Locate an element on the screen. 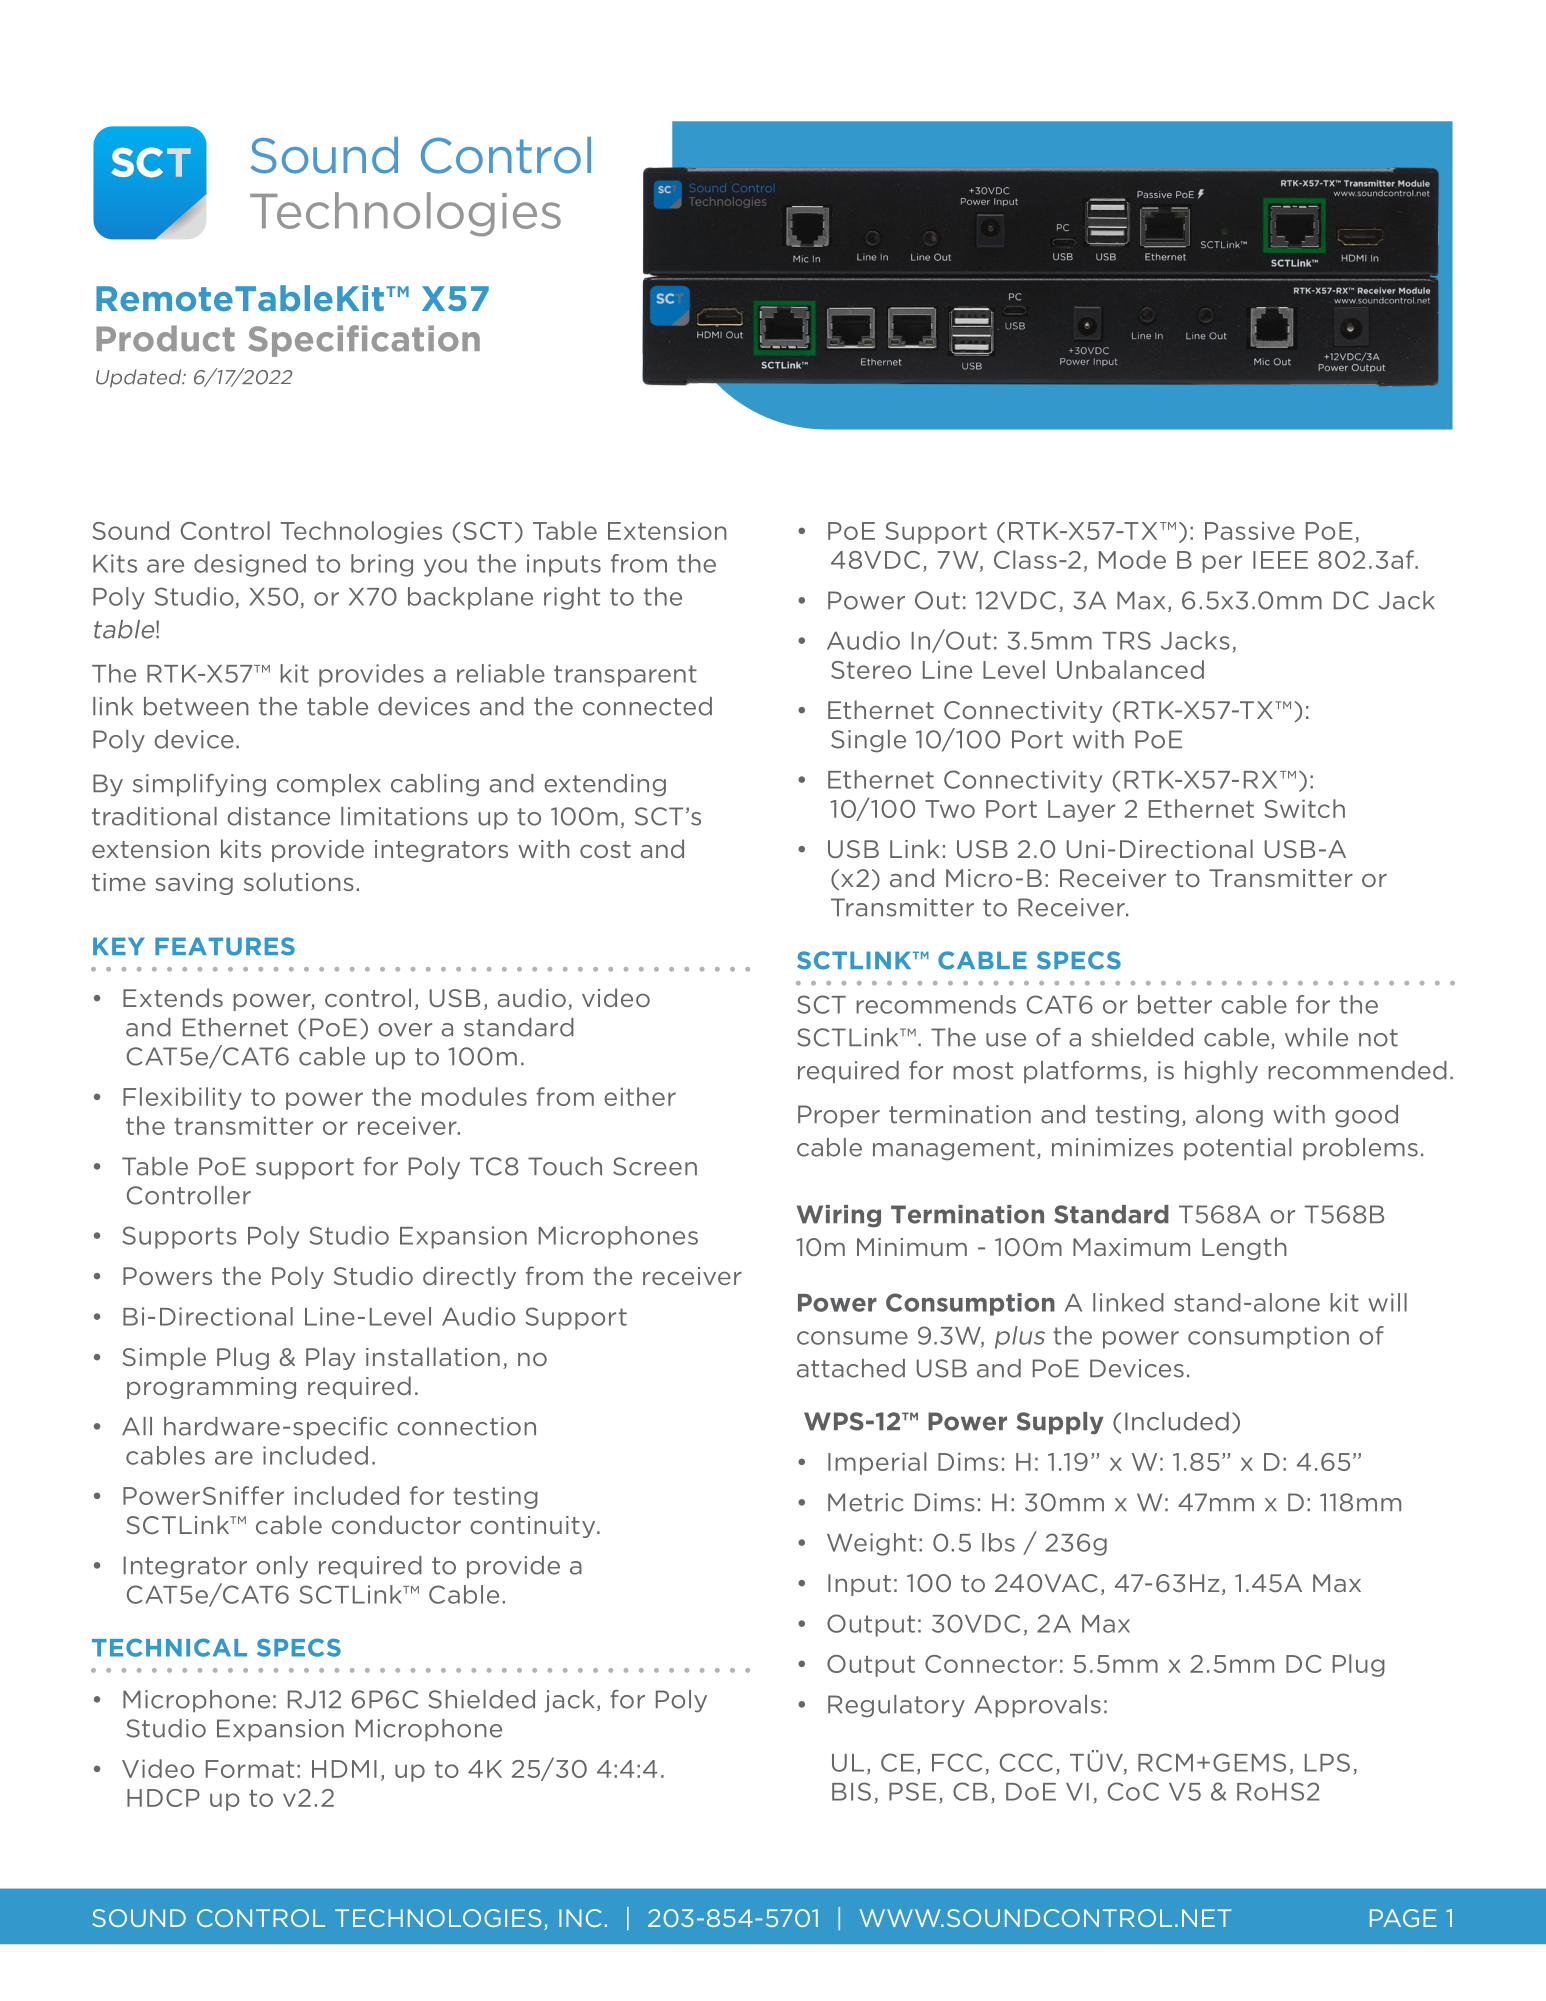 This screenshot has height=2001, width=1546. along is located at coordinates (1229, 1116).
